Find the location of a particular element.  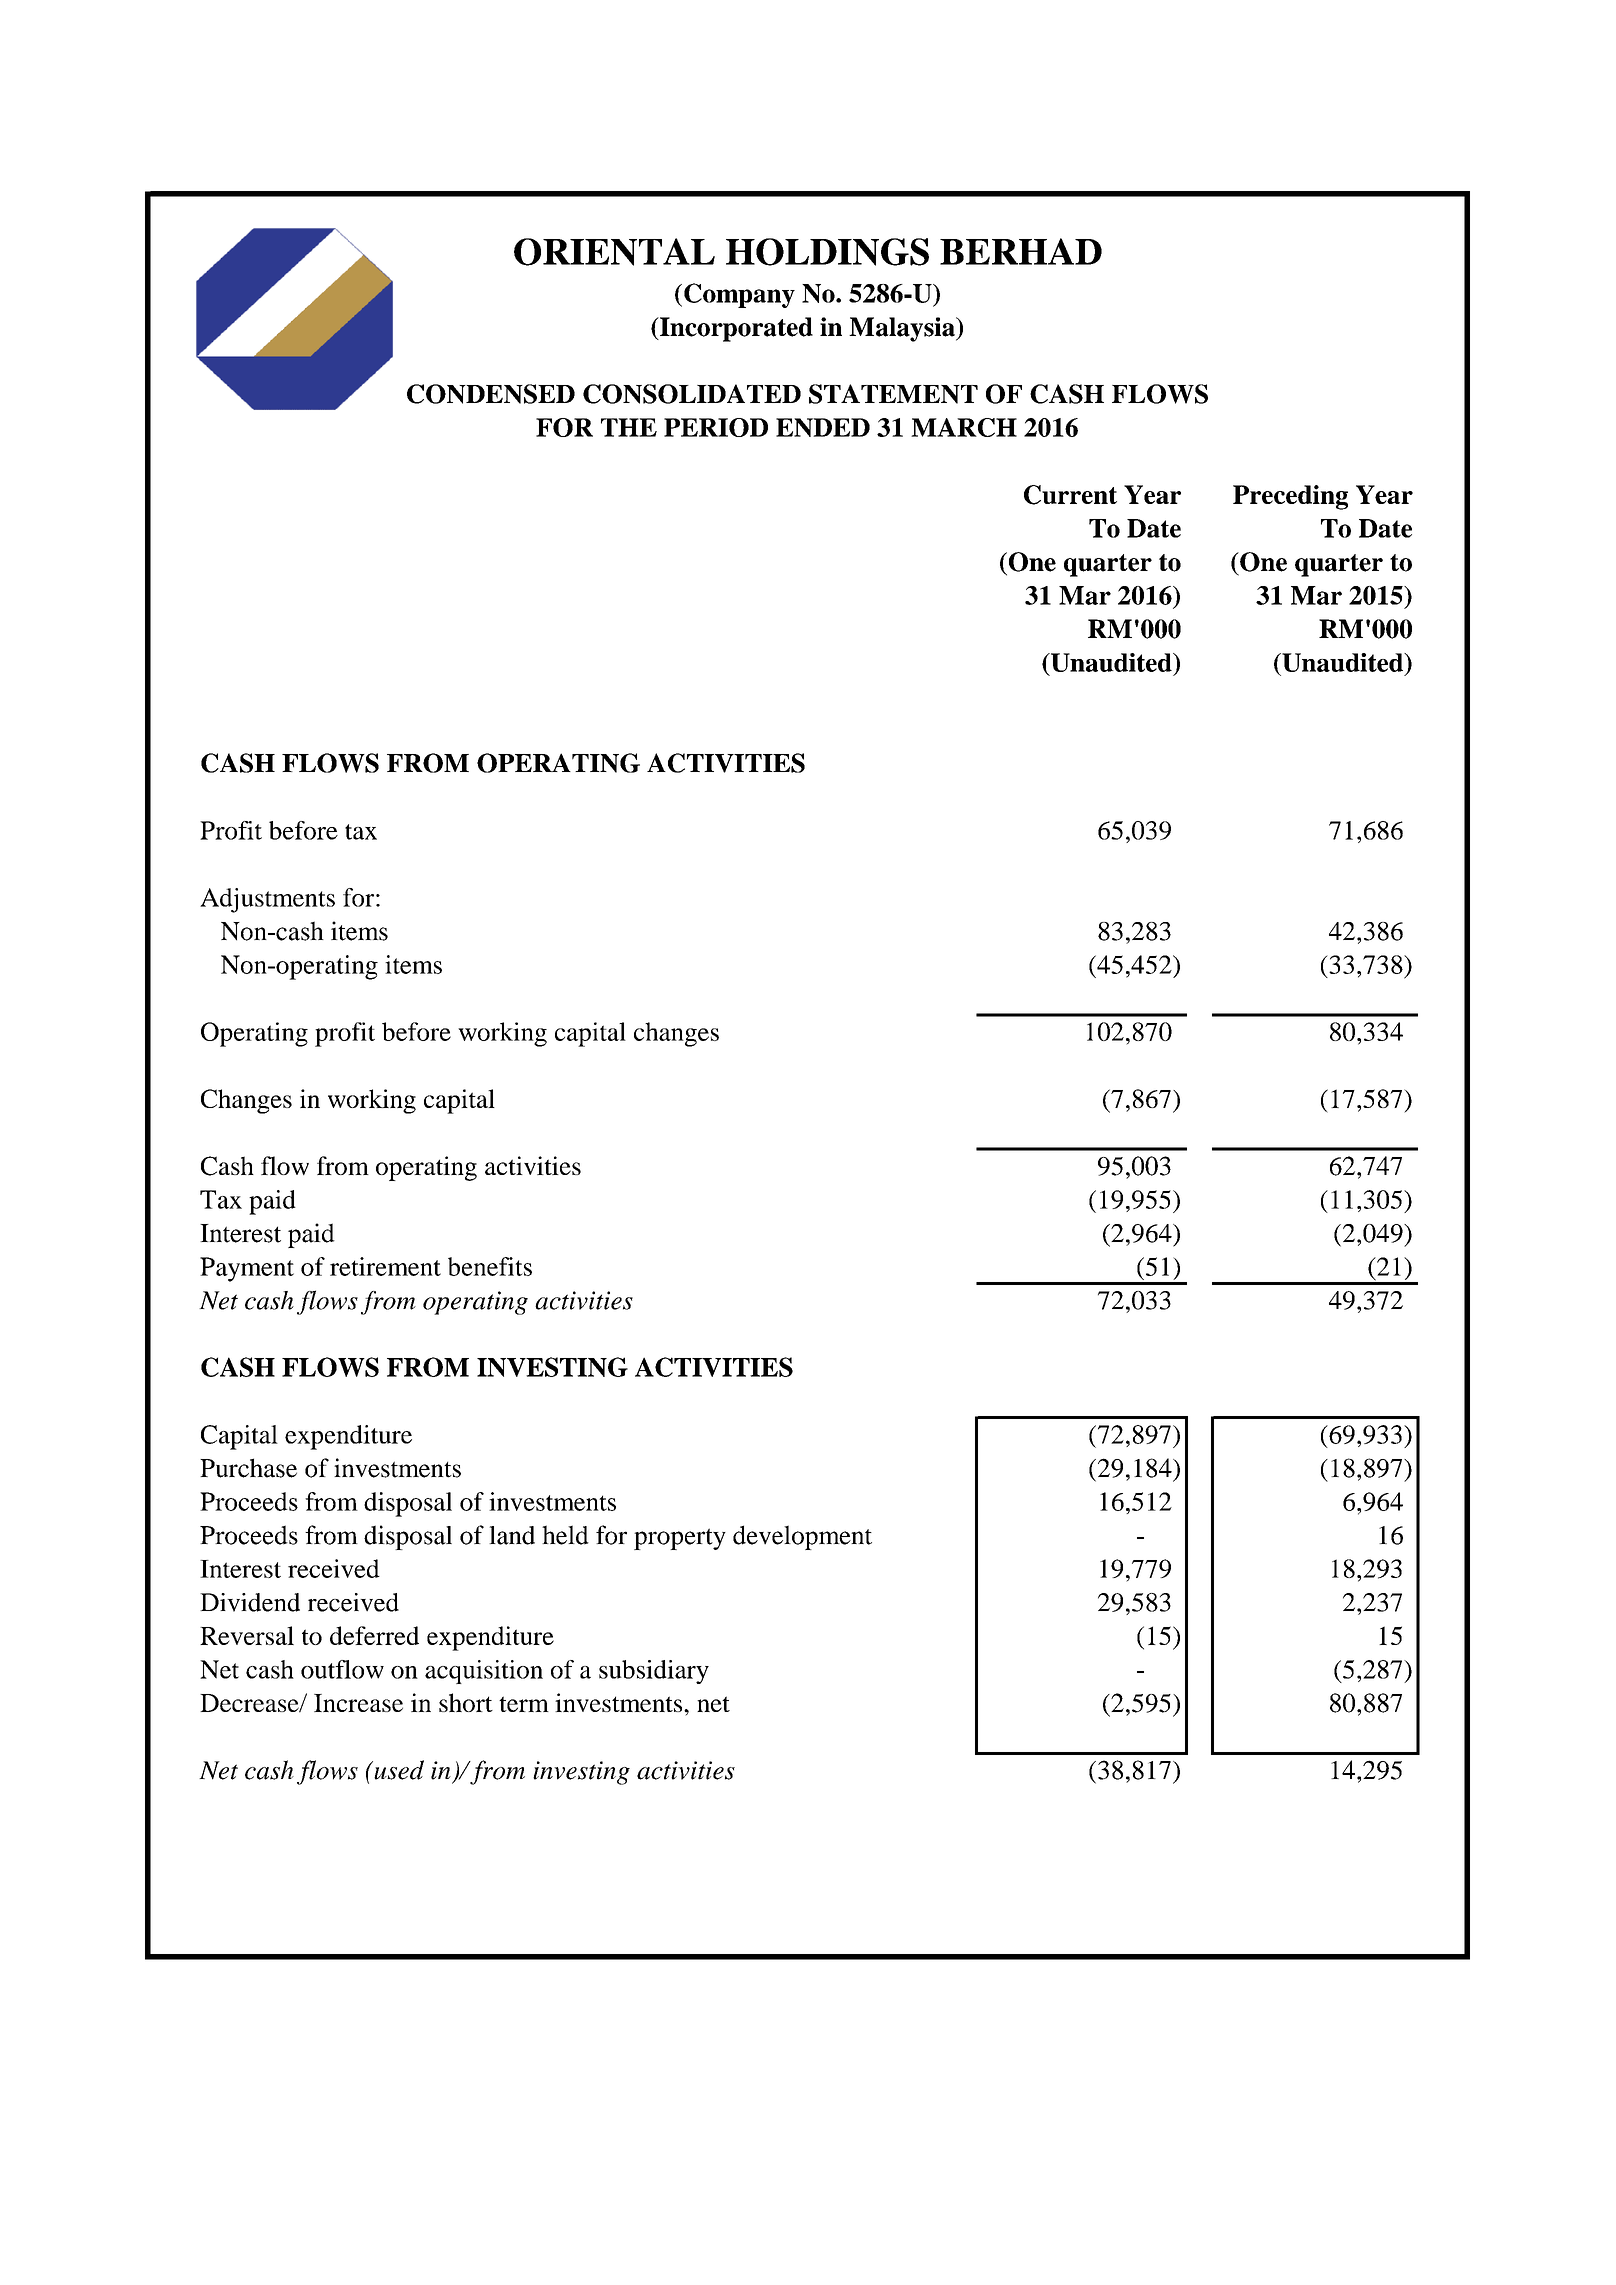

BERHAD is located at coordinates (1021, 251).
